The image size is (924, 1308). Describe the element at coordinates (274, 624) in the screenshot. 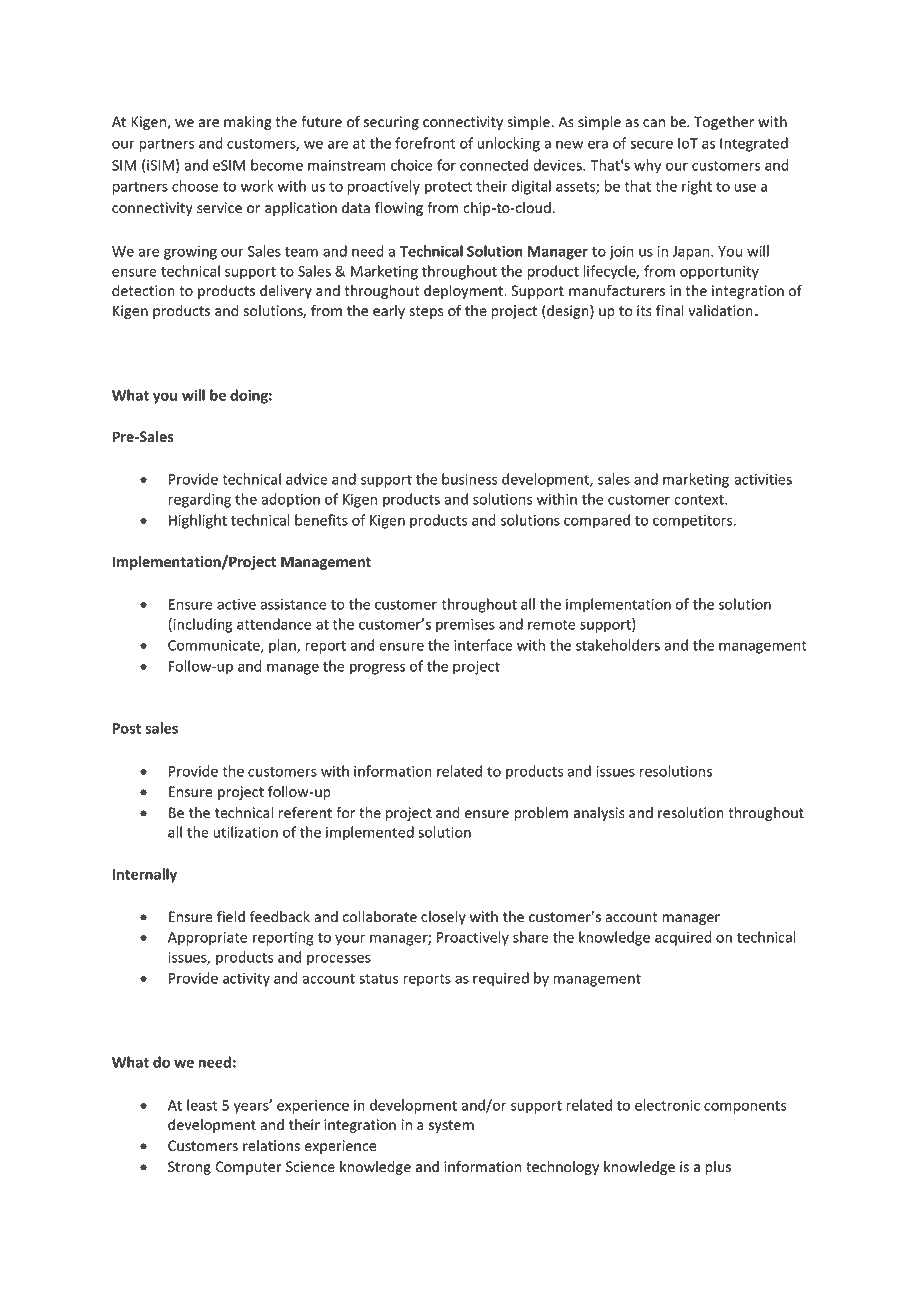

I see `attendance` at that location.
